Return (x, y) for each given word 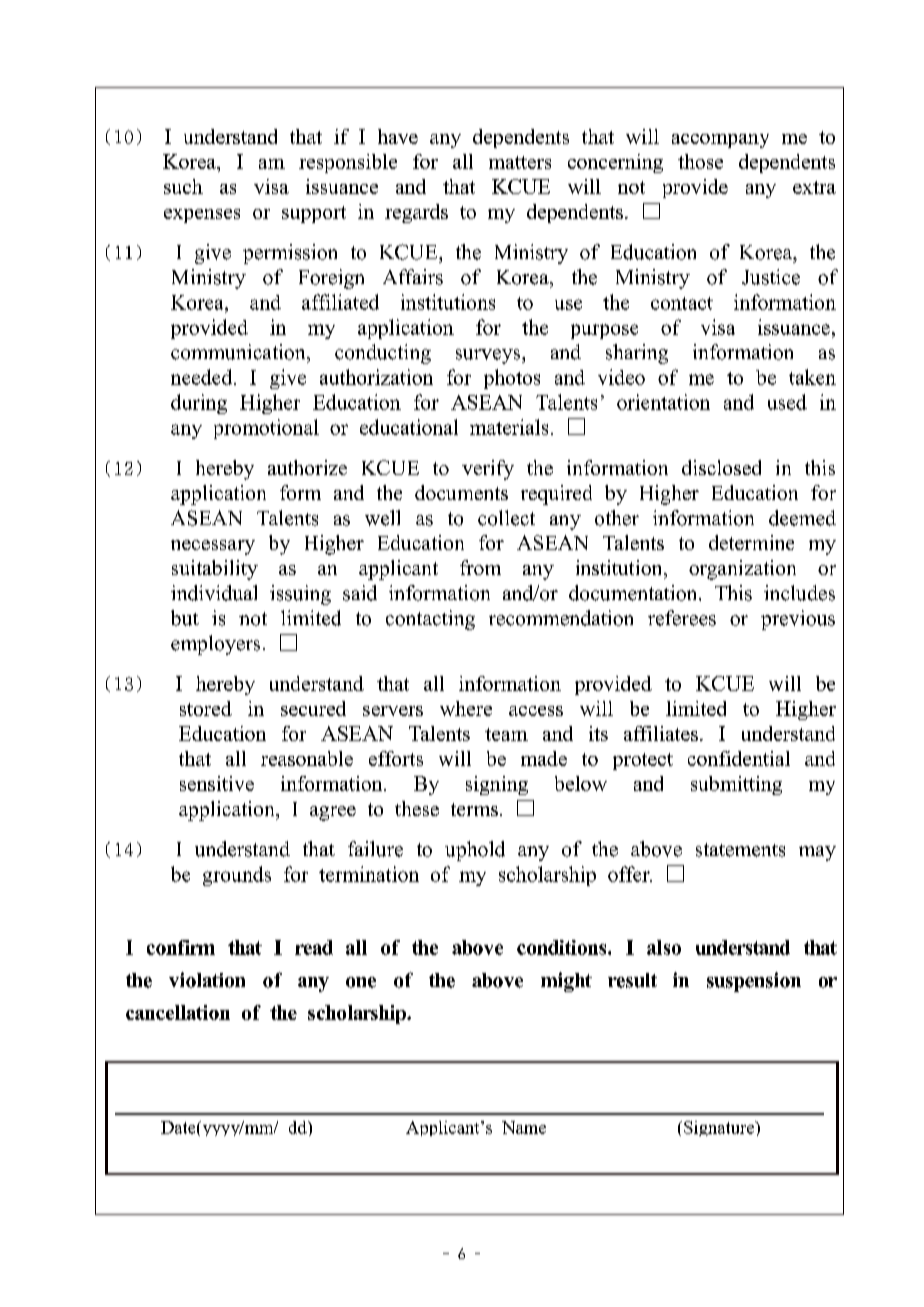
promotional (266, 429)
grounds (237, 876)
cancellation (178, 1012)
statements (740, 850)
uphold (475, 851)
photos (512, 379)
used (787, 402)
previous (798, 620)
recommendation (561, 618)
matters (520, 162)
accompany (720, 141)
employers (215, 645)
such (183, 186)
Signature (720, 1128)
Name (524, 1127)
